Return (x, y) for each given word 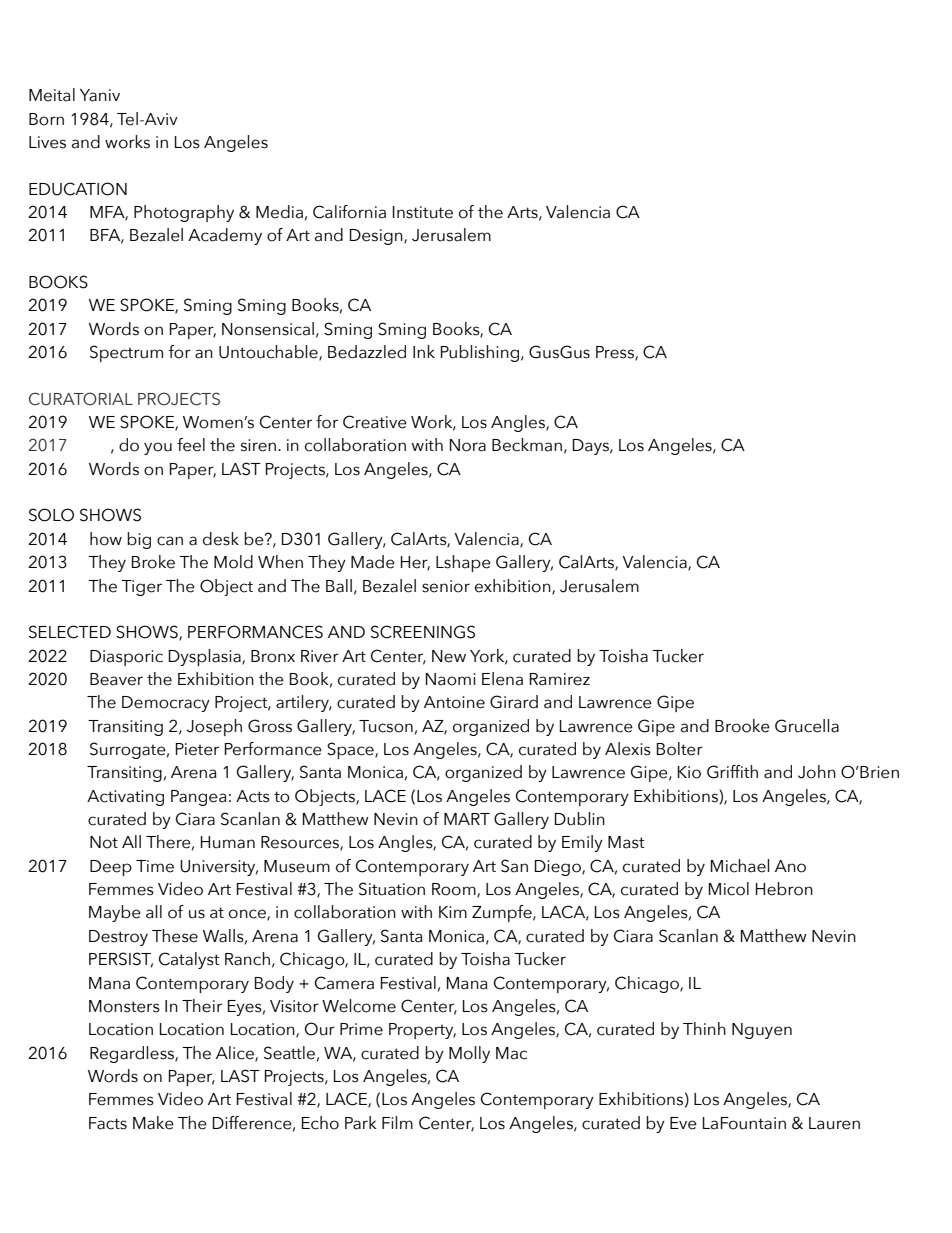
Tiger (141, 588)
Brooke (742, 726)
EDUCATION (78, 189)
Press (616, 353)
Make (153, 1123)
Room (455, 890)
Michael (740, 866)
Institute (423, 212)
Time (155, 866)
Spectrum (126, 353)
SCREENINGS (423, 632)
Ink (424, 351)
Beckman (527, 445)
